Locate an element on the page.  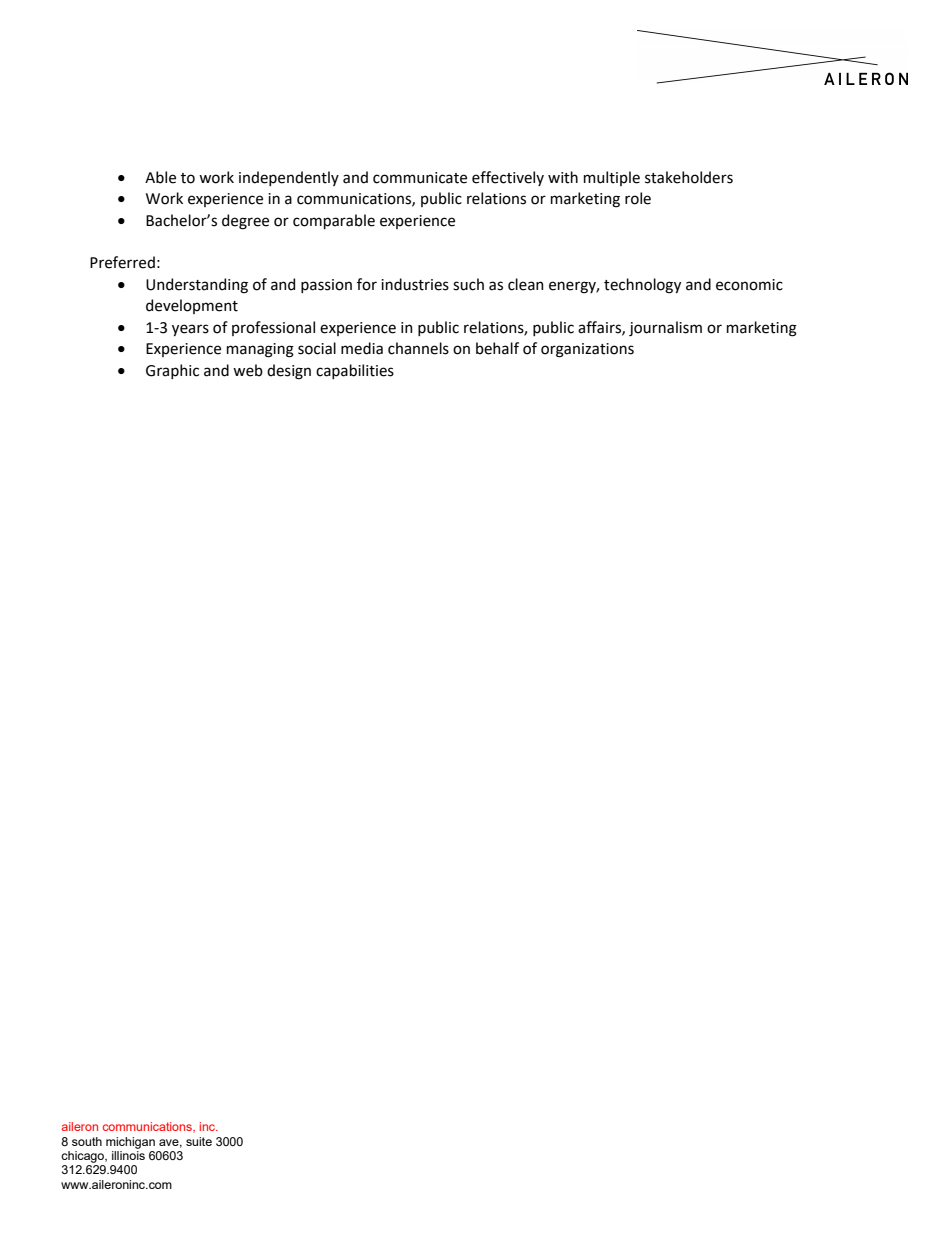
degree is located at coordinates (245, 222).
